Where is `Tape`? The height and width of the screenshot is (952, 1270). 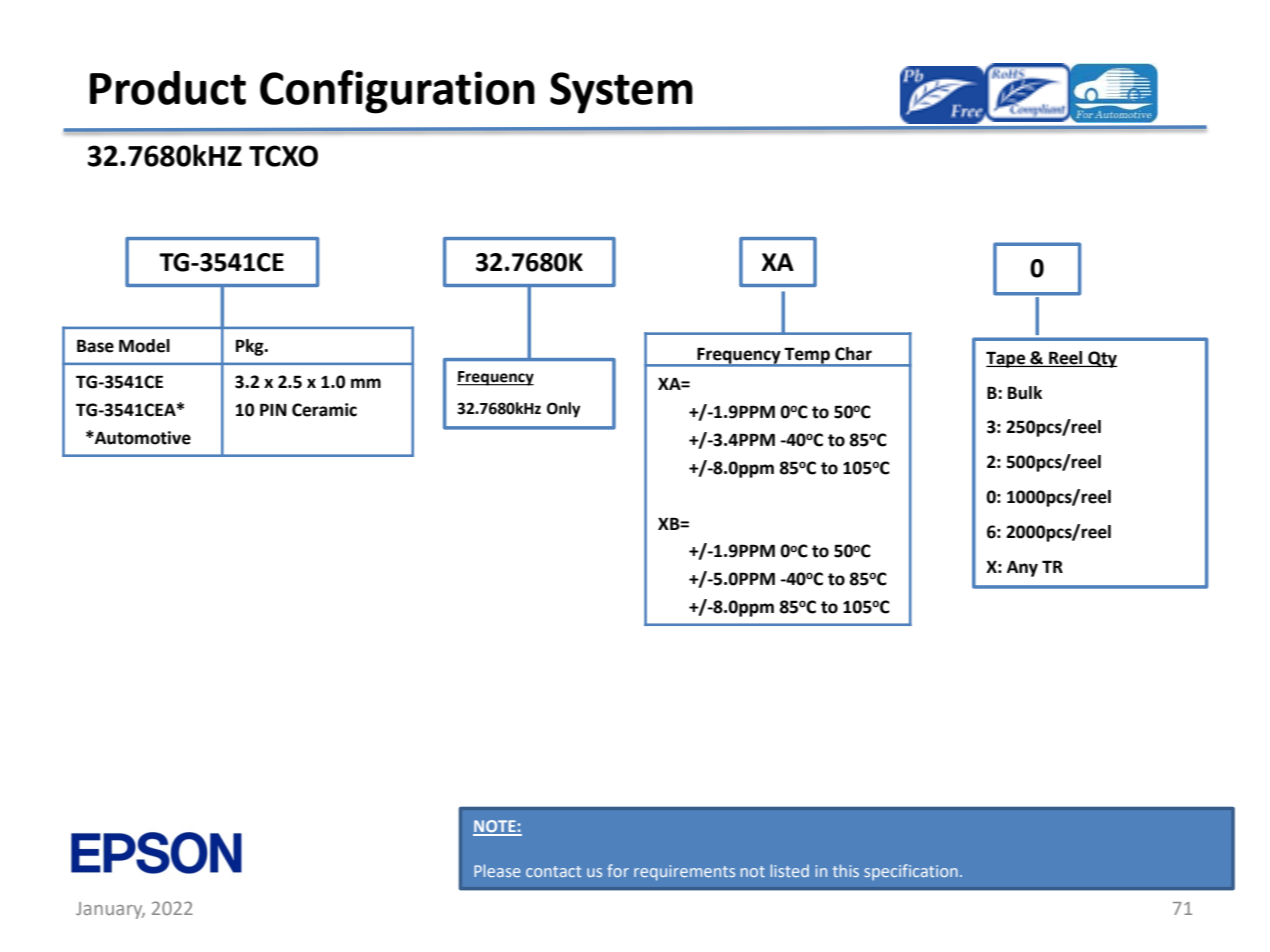
Tape is located at coordinates (1007, 359).
